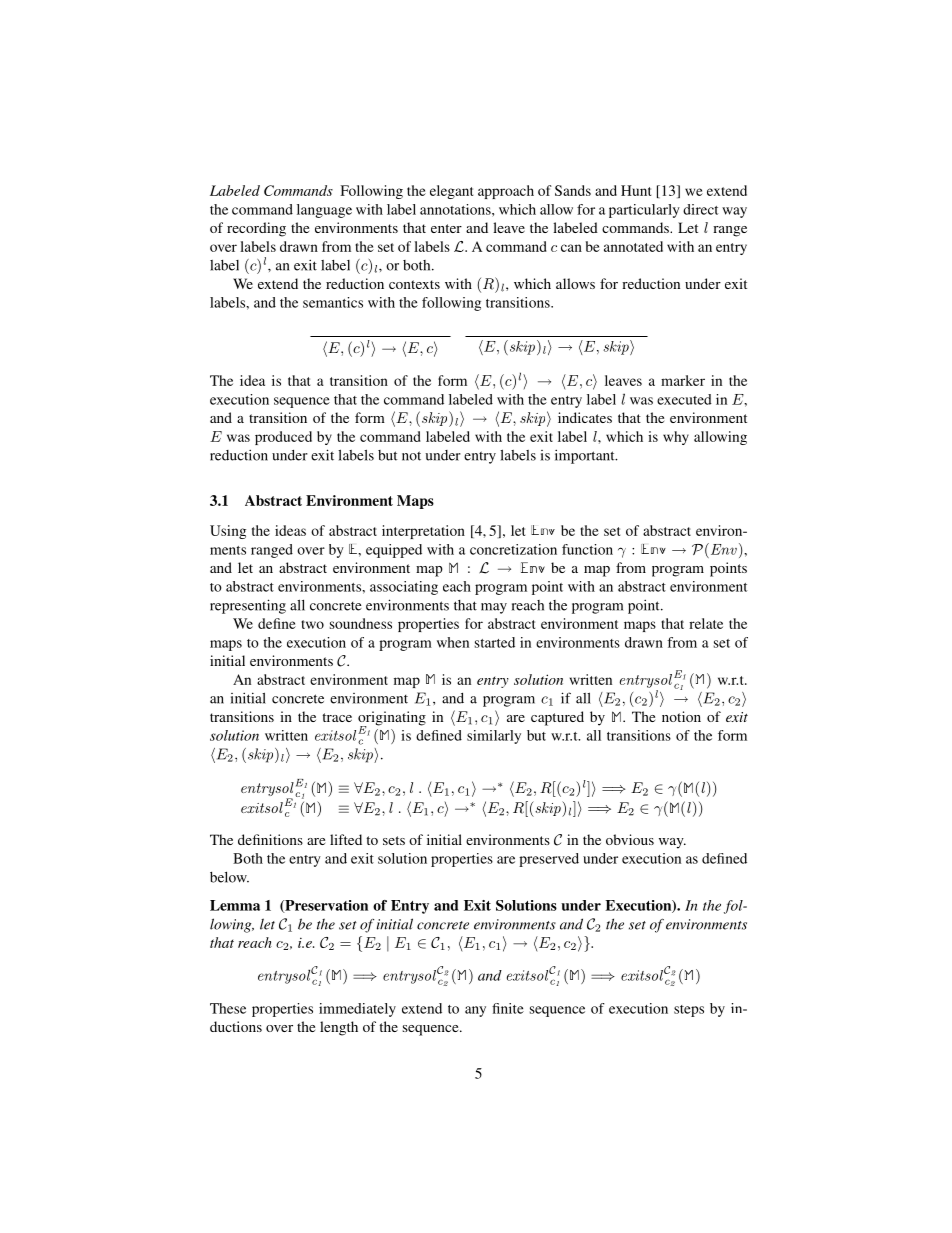  What do you see at coordinates (414, 284) in the document?
I see `contexts` at bounding box center [414, 284].
